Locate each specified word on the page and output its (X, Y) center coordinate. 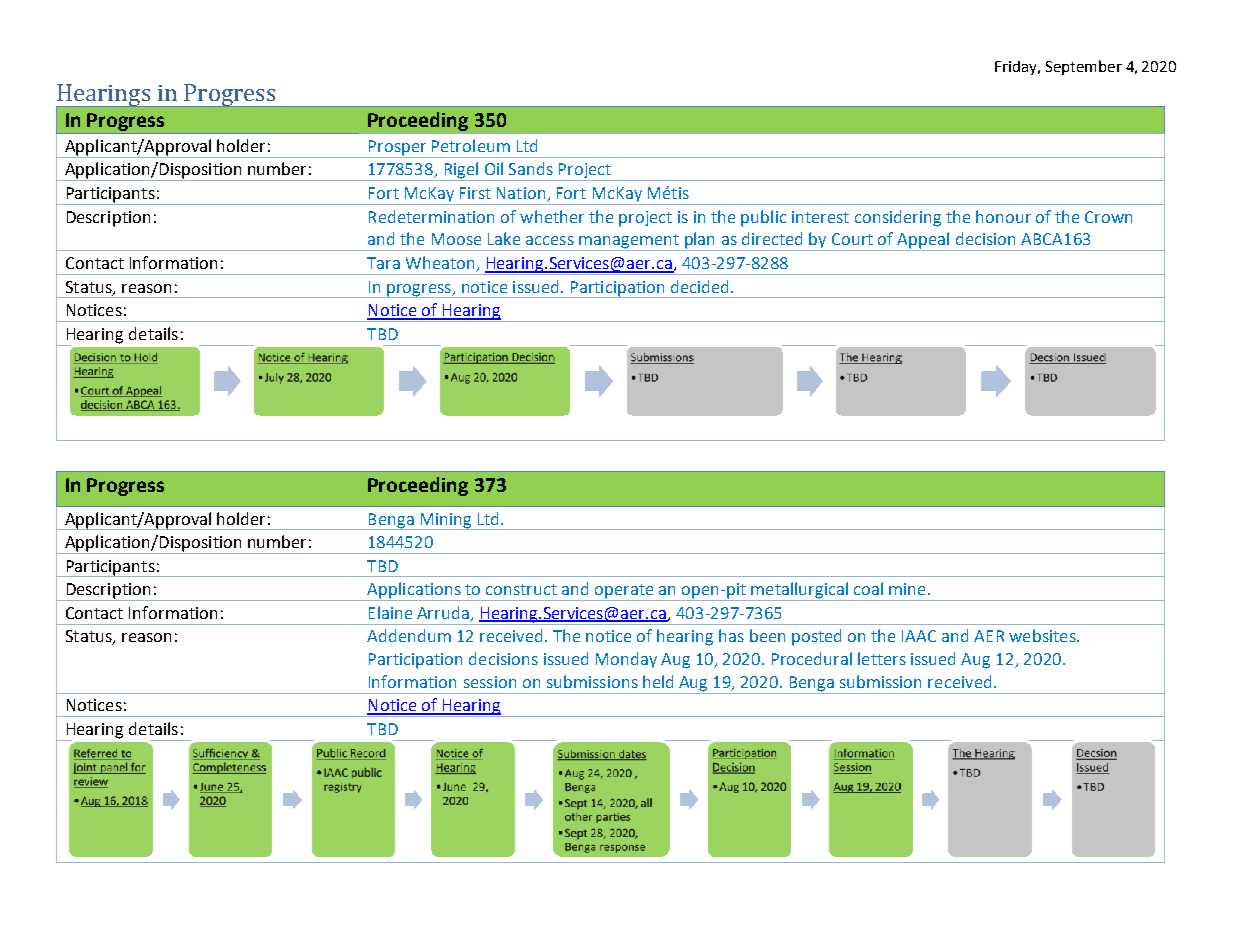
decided (699, 286)
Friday (1017, 68)
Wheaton (441, 264)
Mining (446, 521)
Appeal (923, 241)
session (490, 682)
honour (1003, 216)
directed (772, 238)
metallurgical (799, 591)
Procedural (812, 658)
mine (907, 589)
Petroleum (471, 145)
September (1084, 67)
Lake (504, 238)
